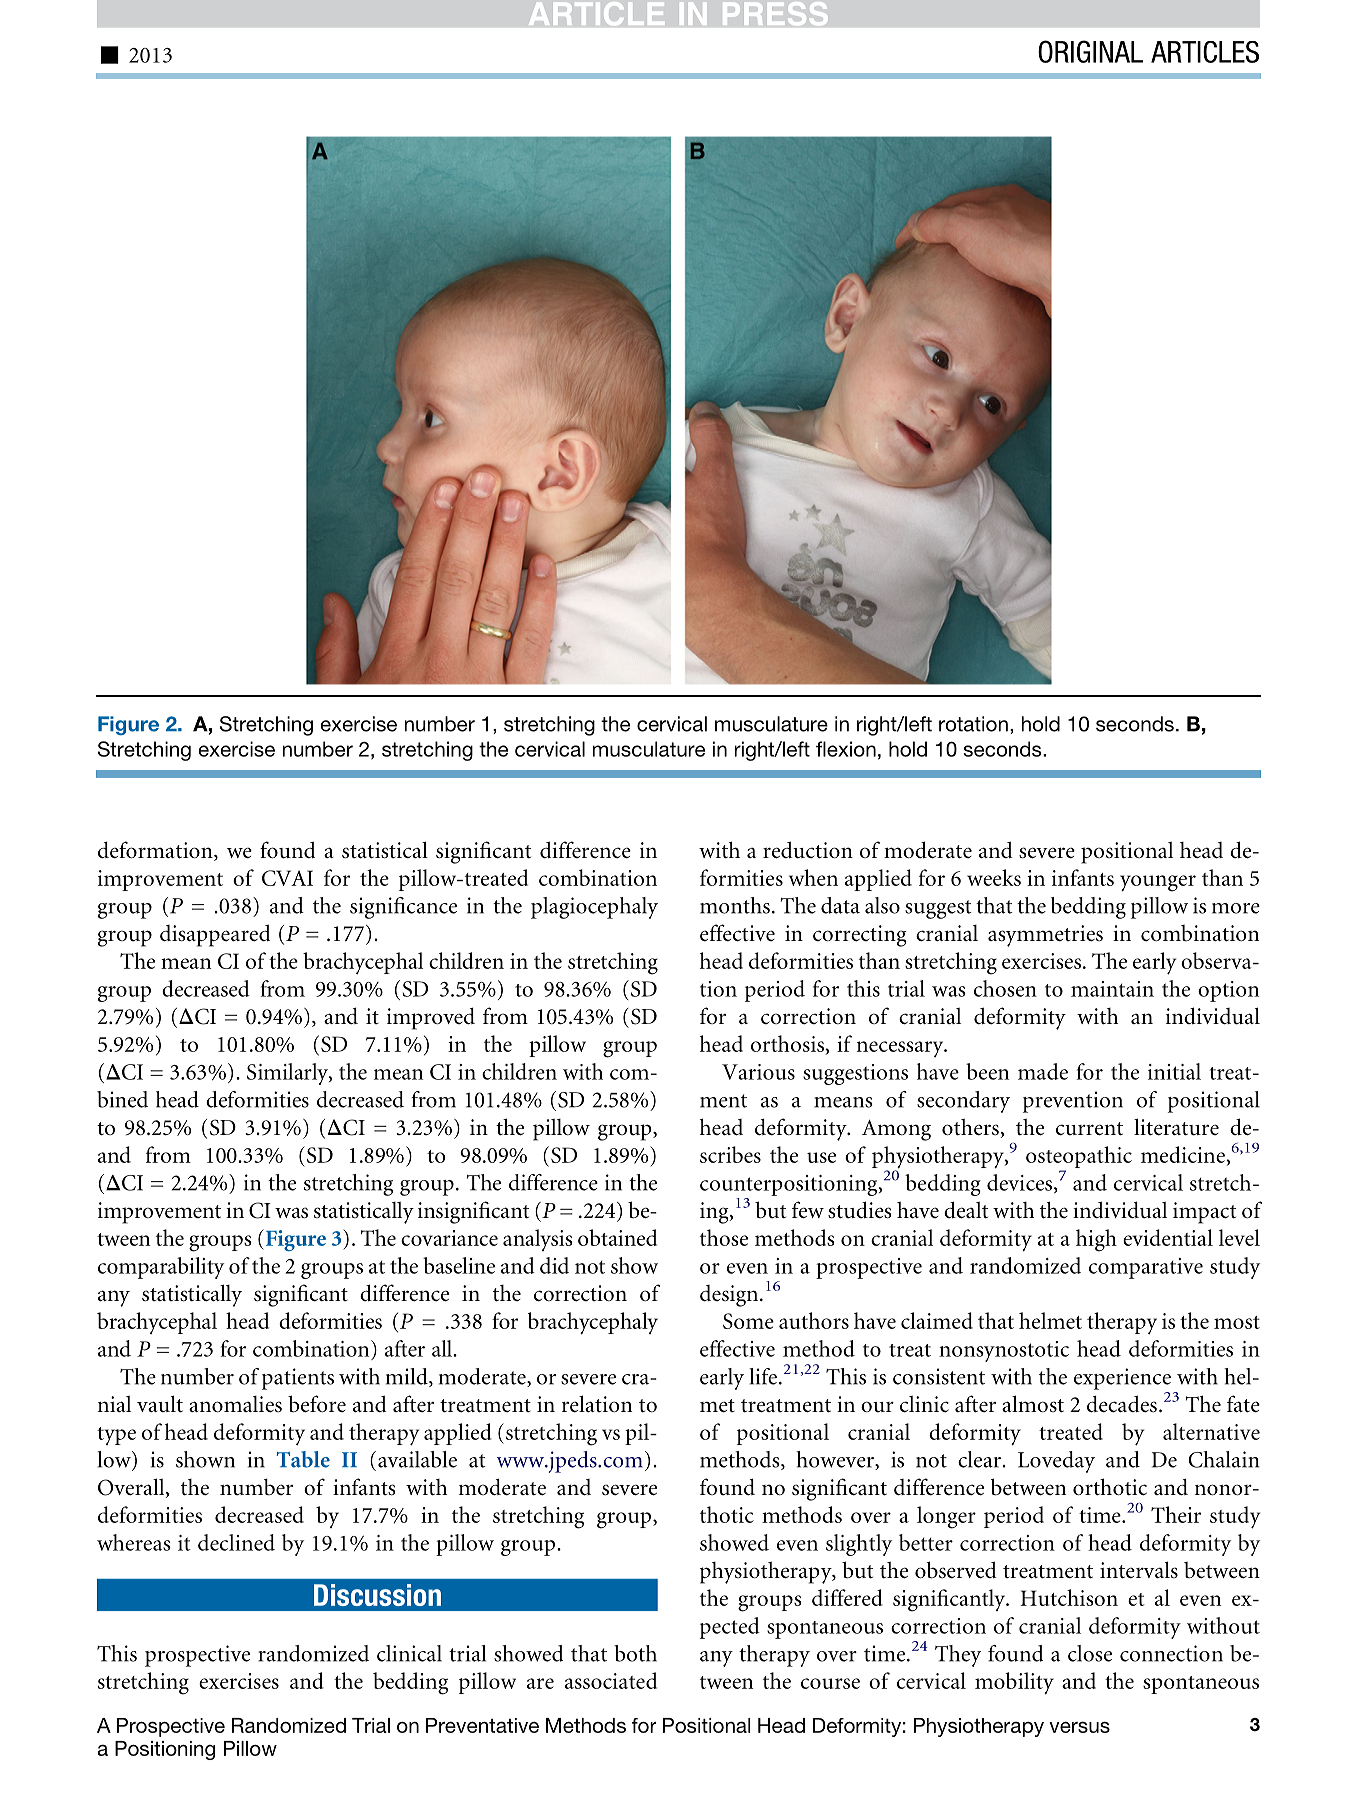 The image size is (1355, 1814). I want to click on months, so click(735, 905).
